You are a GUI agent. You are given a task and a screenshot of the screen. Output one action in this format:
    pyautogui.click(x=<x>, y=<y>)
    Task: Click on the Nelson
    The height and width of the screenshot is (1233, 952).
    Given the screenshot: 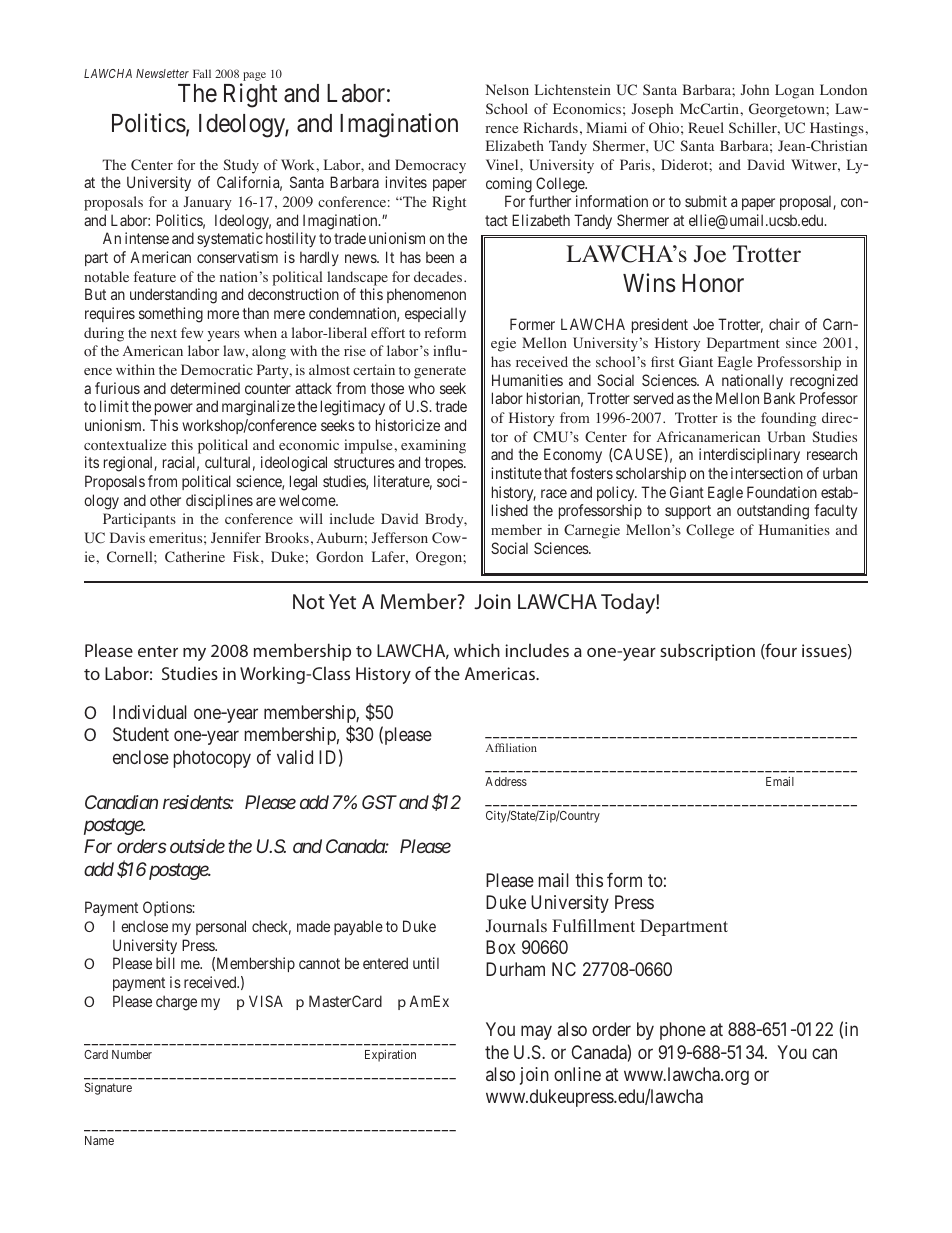 What is the action you would take?
    pyautogui.click(x=507, y=90)
